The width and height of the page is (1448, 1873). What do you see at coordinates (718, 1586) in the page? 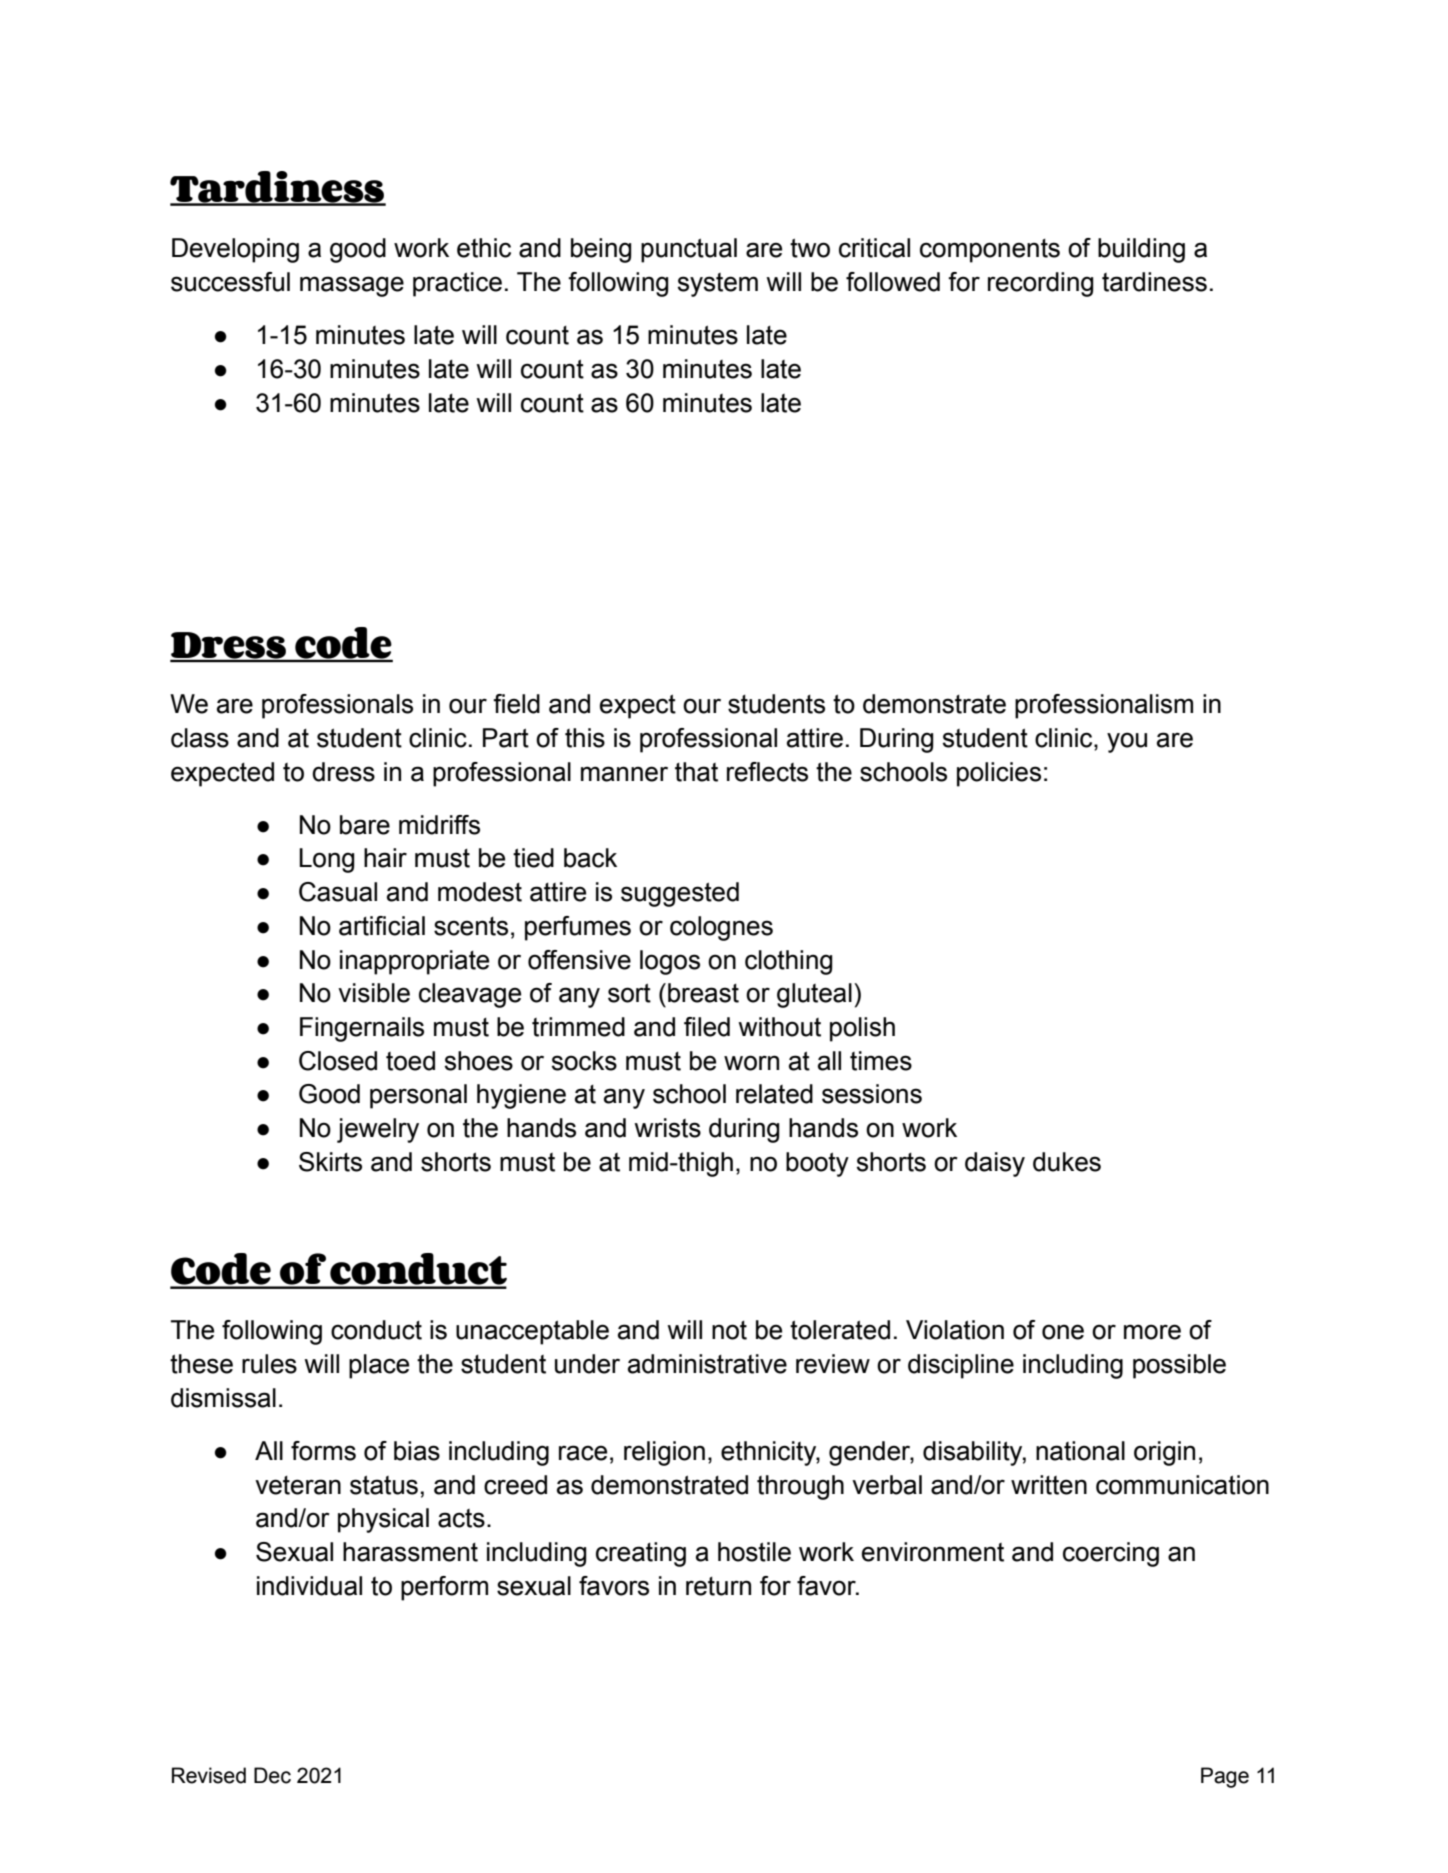
I see `return` at bounding box center [718, 1586].
